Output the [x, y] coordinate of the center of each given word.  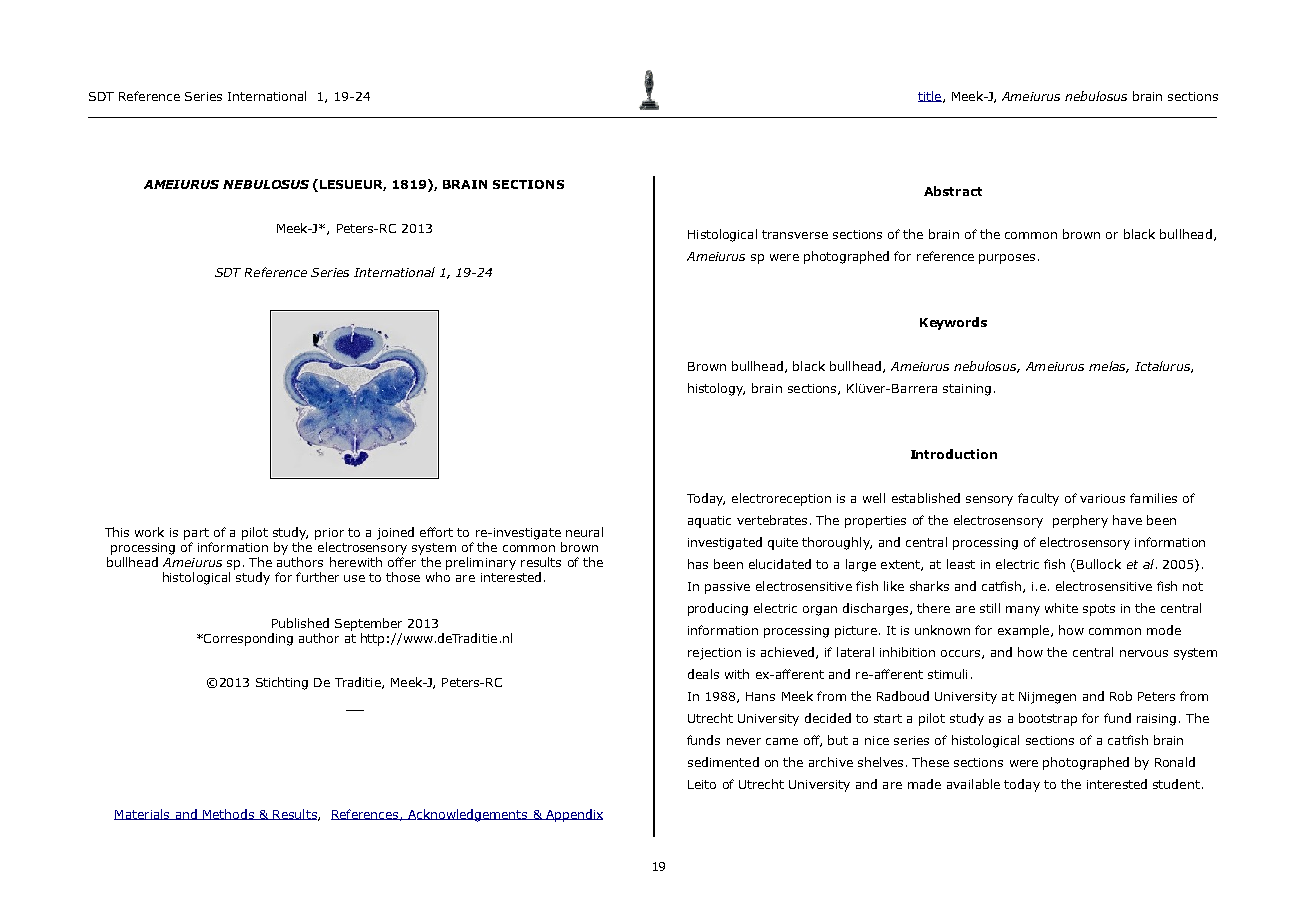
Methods [229, 814]
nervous [1144, 653]
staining [967, 390]
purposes [1007, 259]
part [196, 534]
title [930, 96]
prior [329, 534]
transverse [795, 234]
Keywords [953, 323]
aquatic [709, 522]
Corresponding [247, 639]
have [1127, 520]
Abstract [953, 191]
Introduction [954, 454]
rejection [714, 654]
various [1102, 498]
